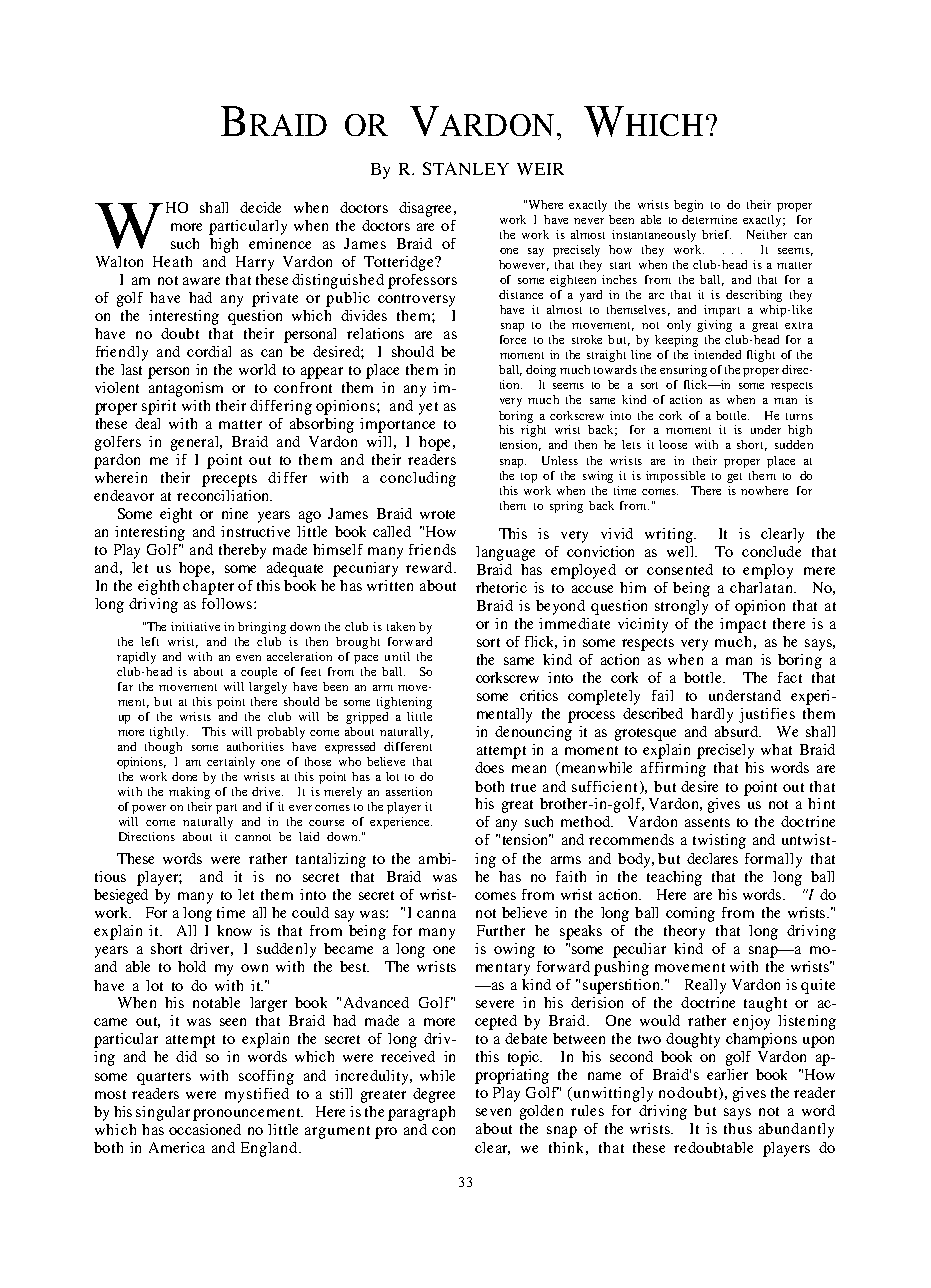 The width and height of the screenshot is (931, 1288). What do you see at coordinates (397, 656) in the screenshot?
I see `until` at bounding box center [397, 656].
